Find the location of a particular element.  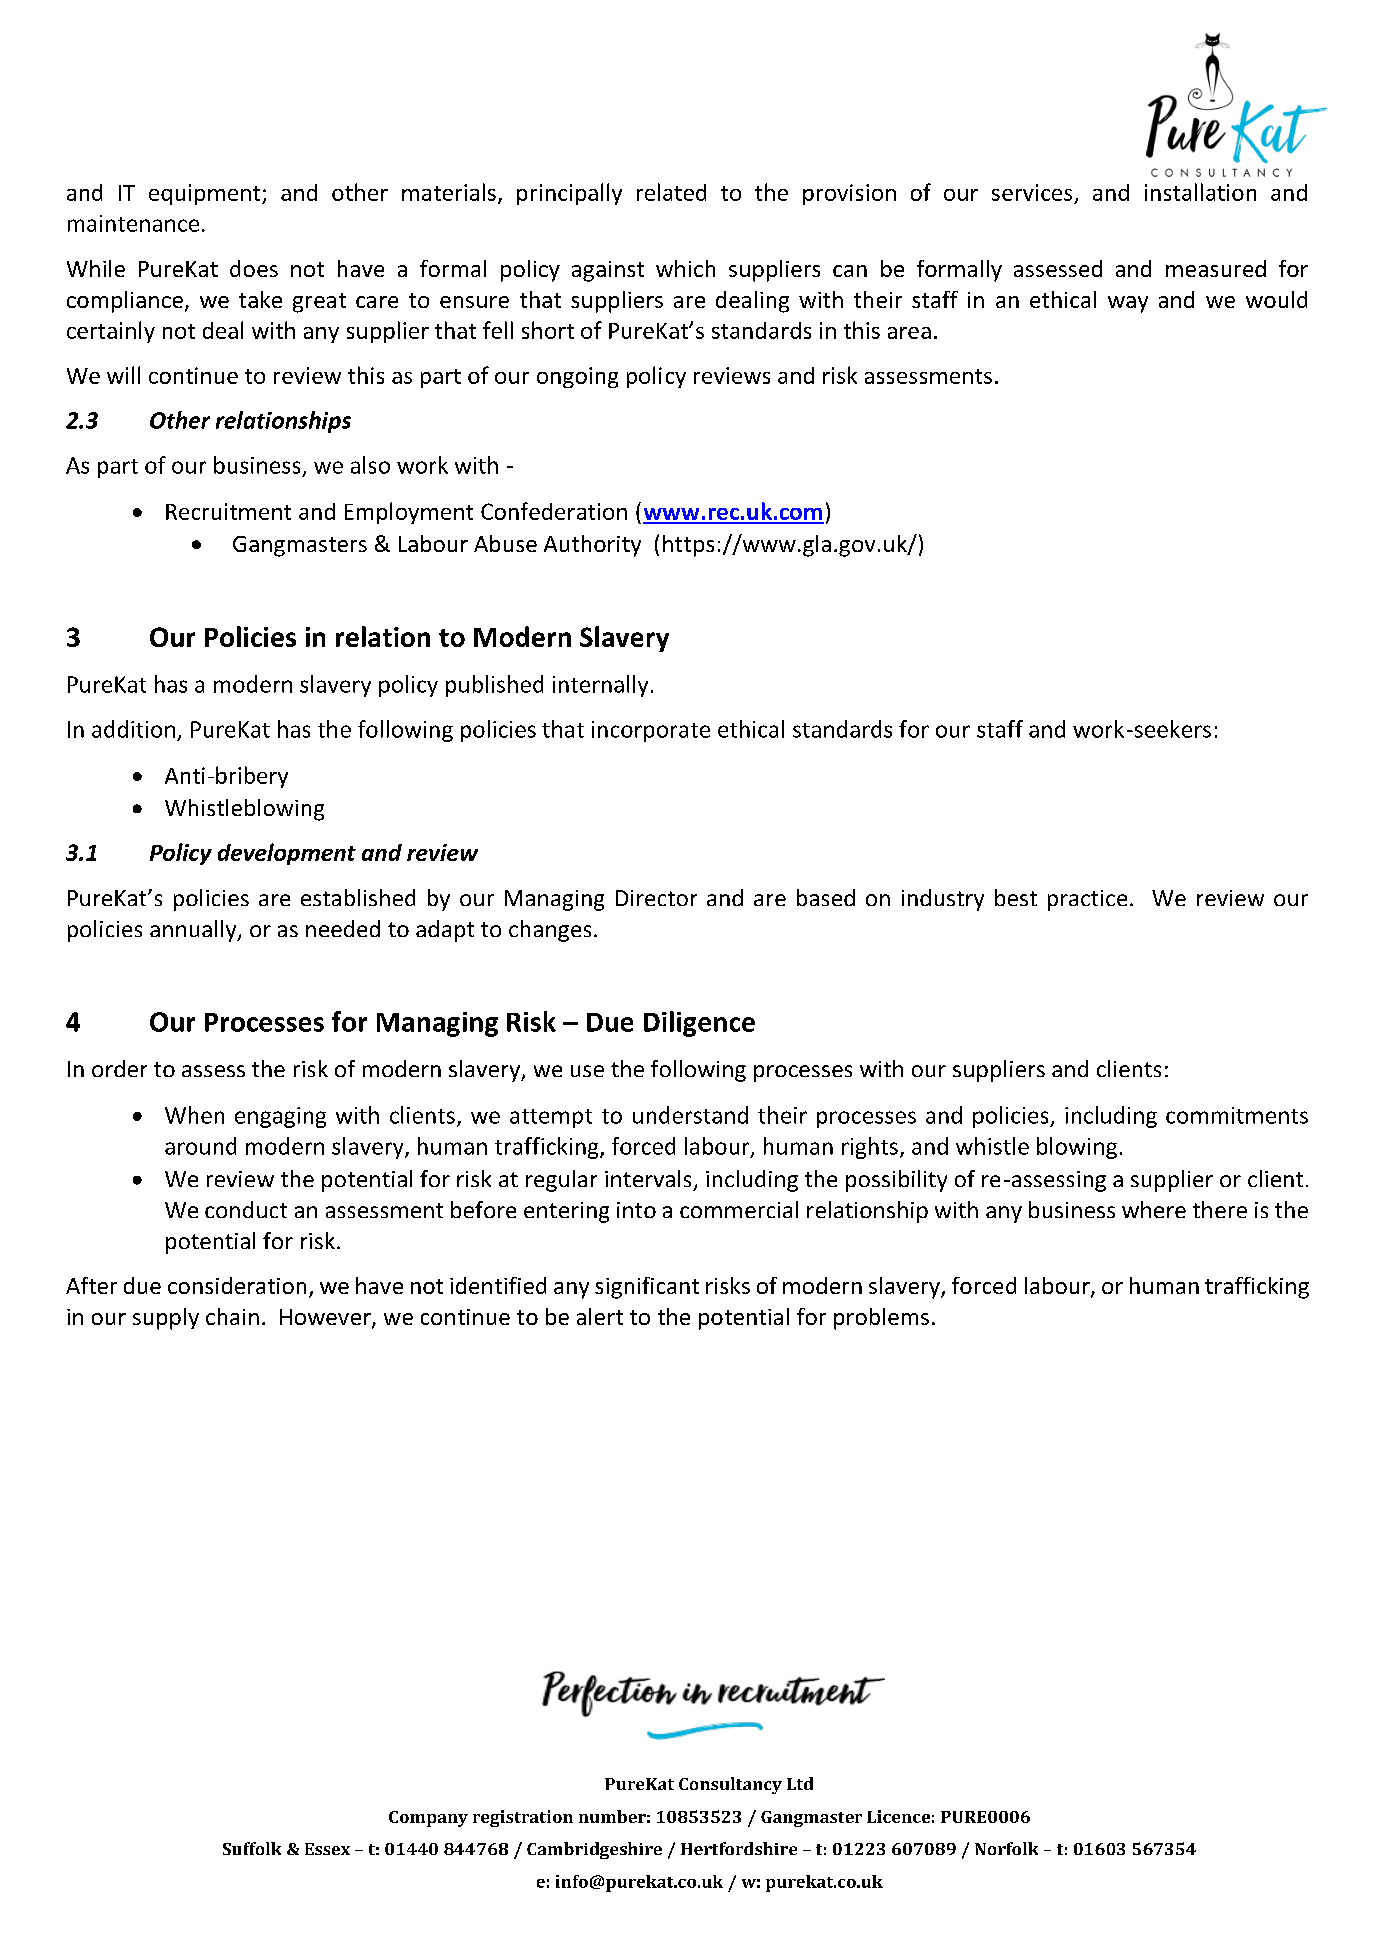

Suffolk is located at coordinates (252, 1848).
